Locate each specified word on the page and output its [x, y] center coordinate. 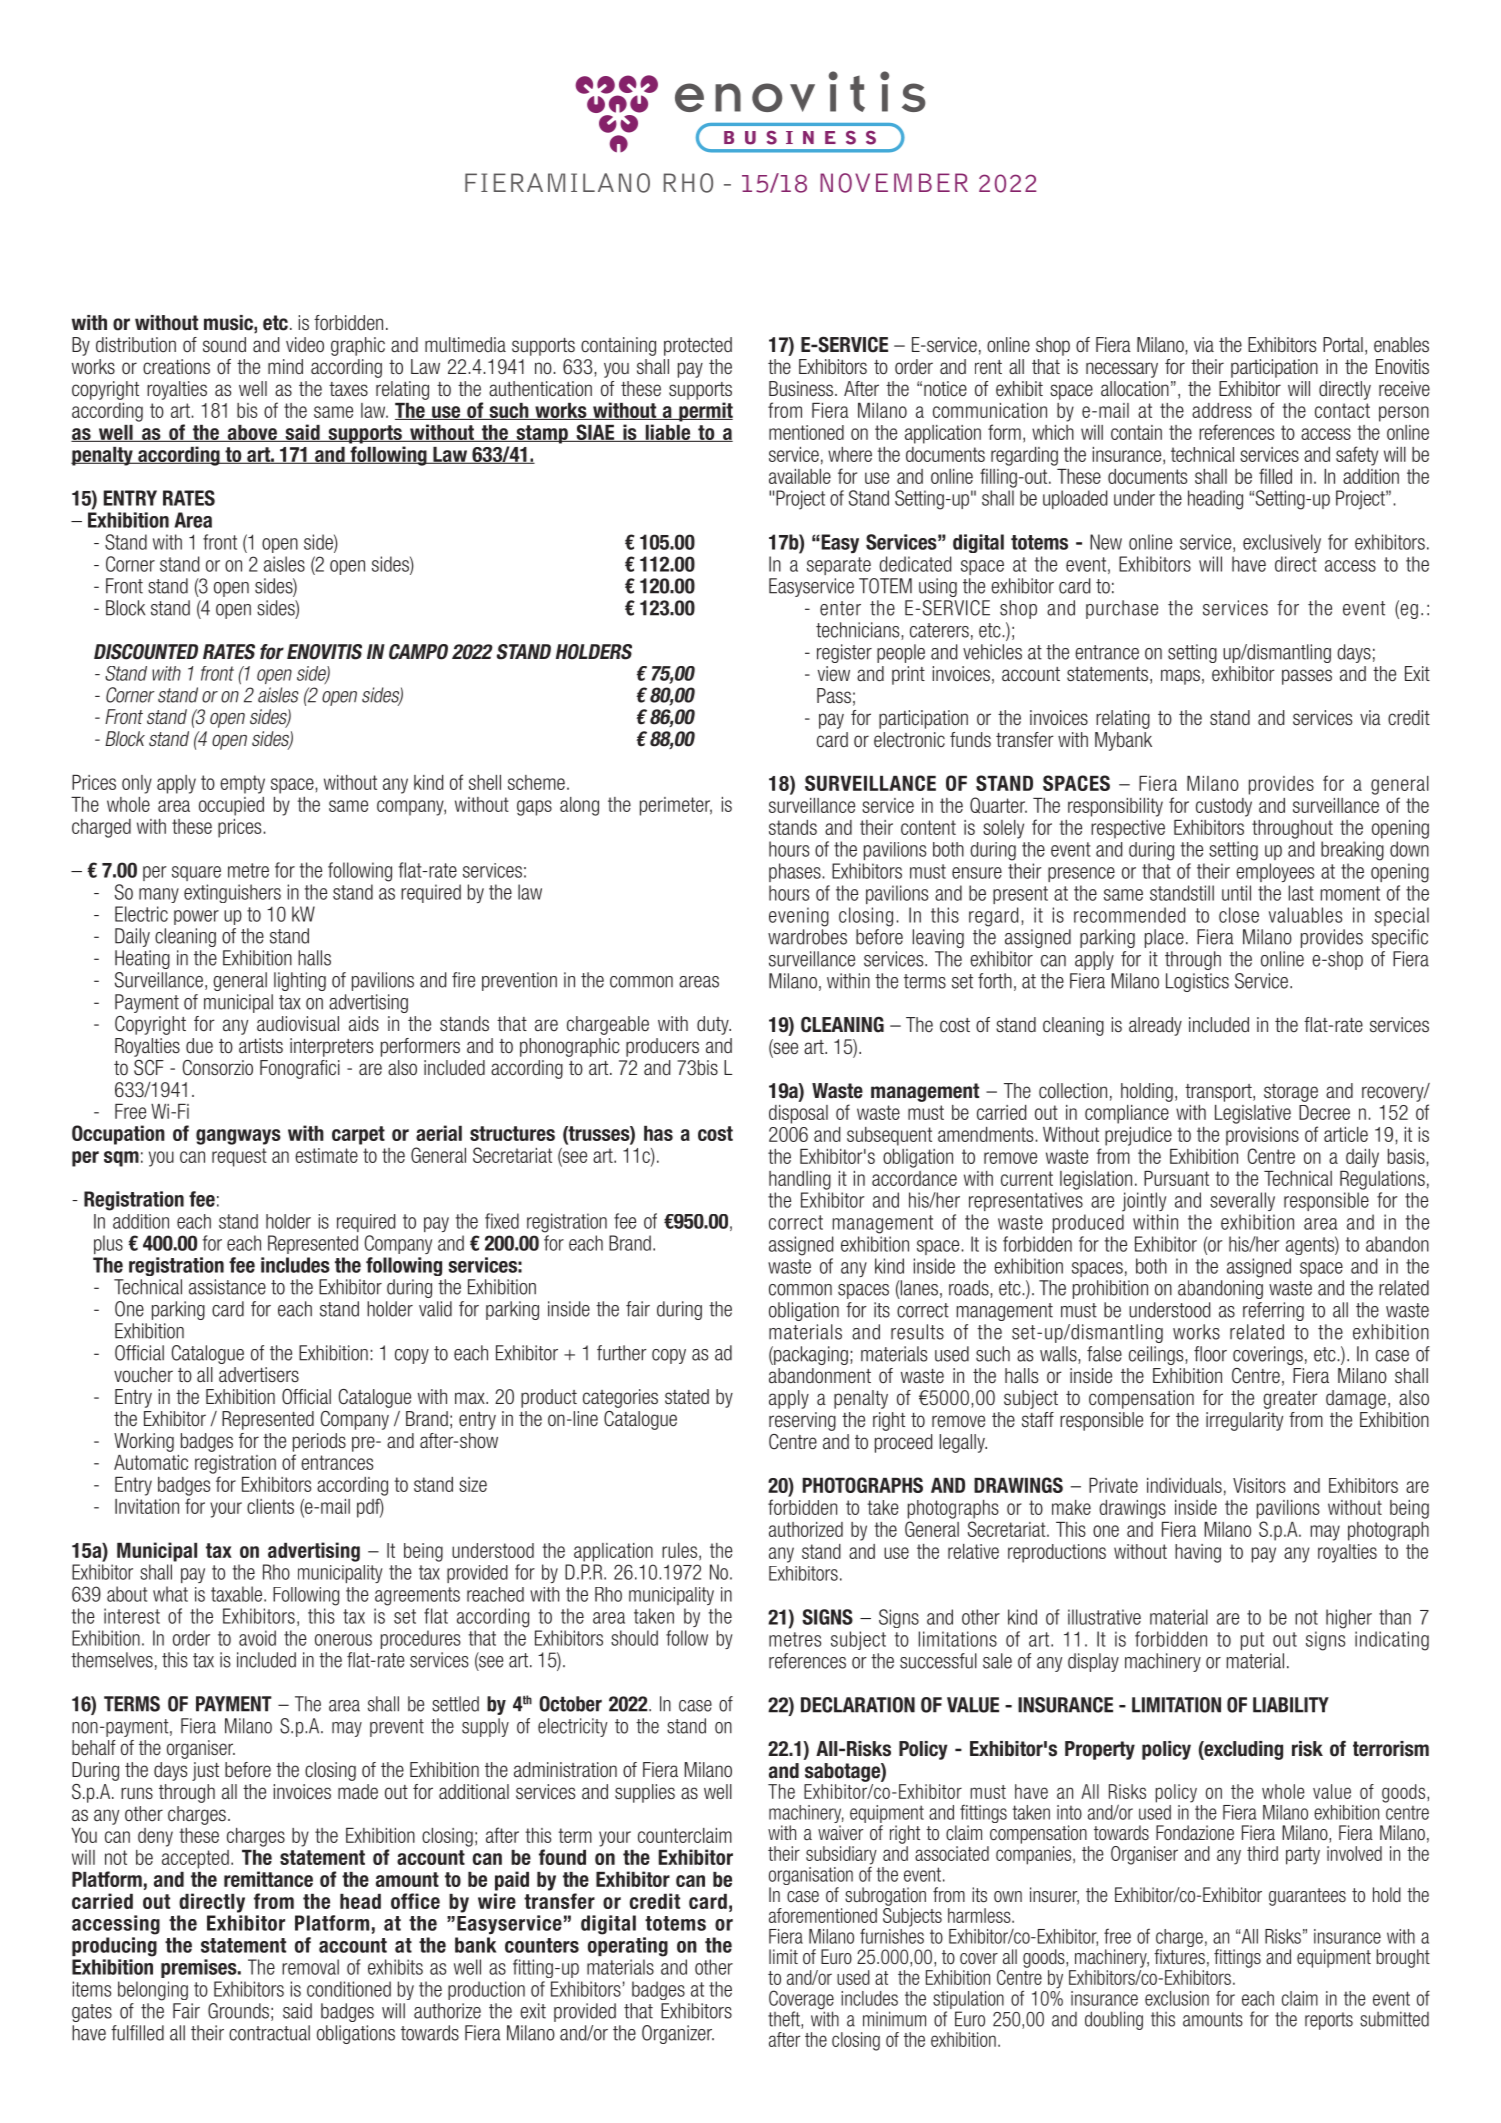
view [834, 674]
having [1198, 1553]
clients [270, 1506]
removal [310, 1967]
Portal [1343, 345]
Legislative [1253, 1114]
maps [1180, 677]
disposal [798, 1114]
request [239, 1157]
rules [679, 1550]
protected [698, 346]
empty [242, 784]
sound [224, 345]
